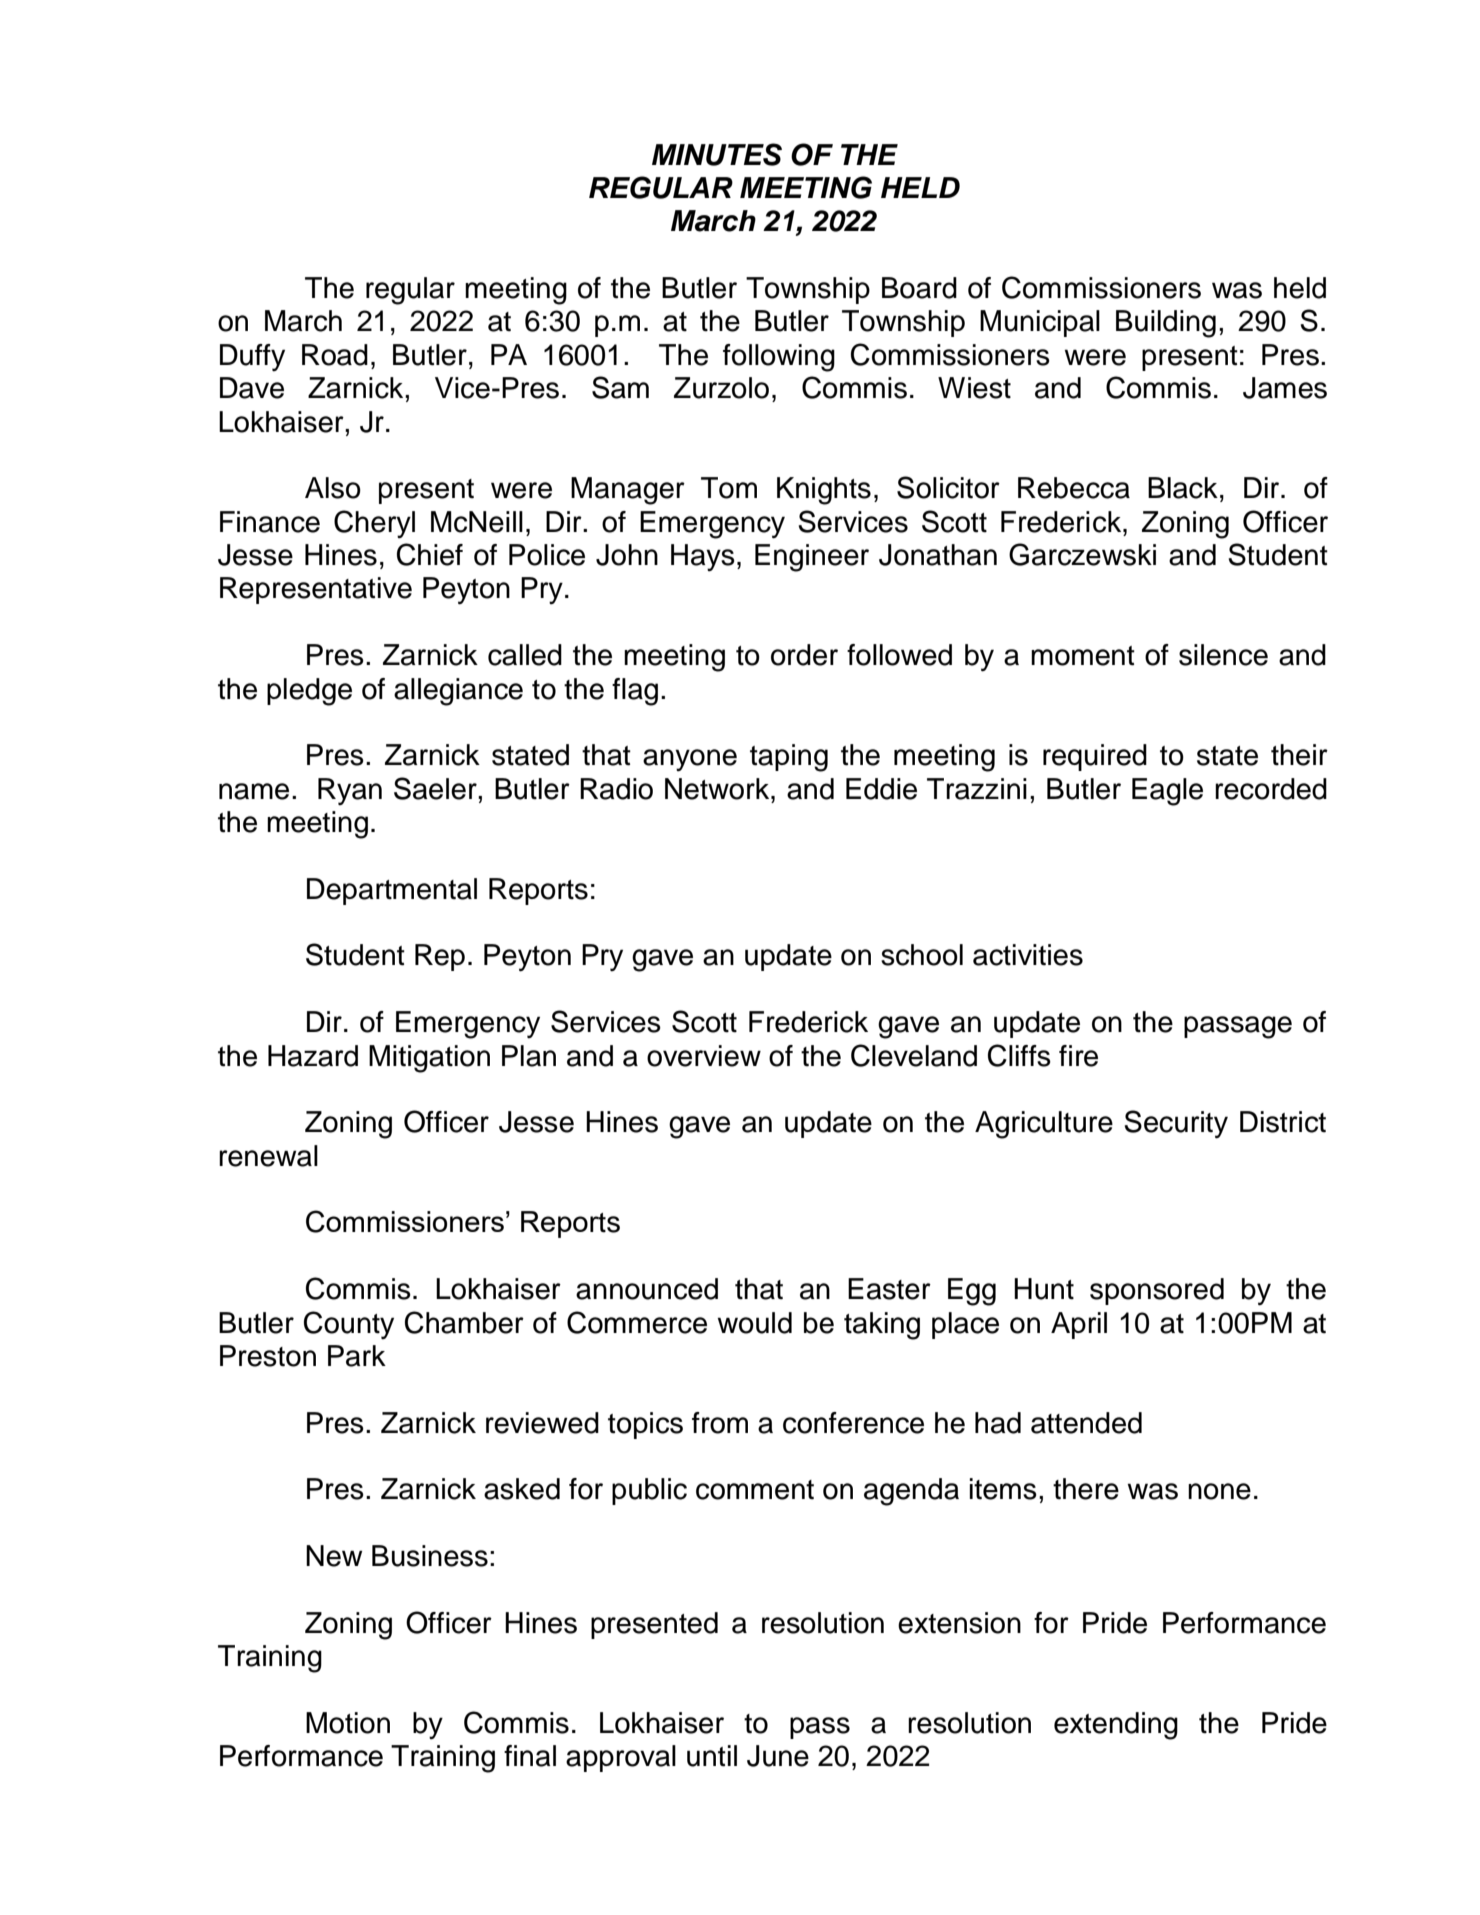  I want to click on Knights, so click(824, 491).
